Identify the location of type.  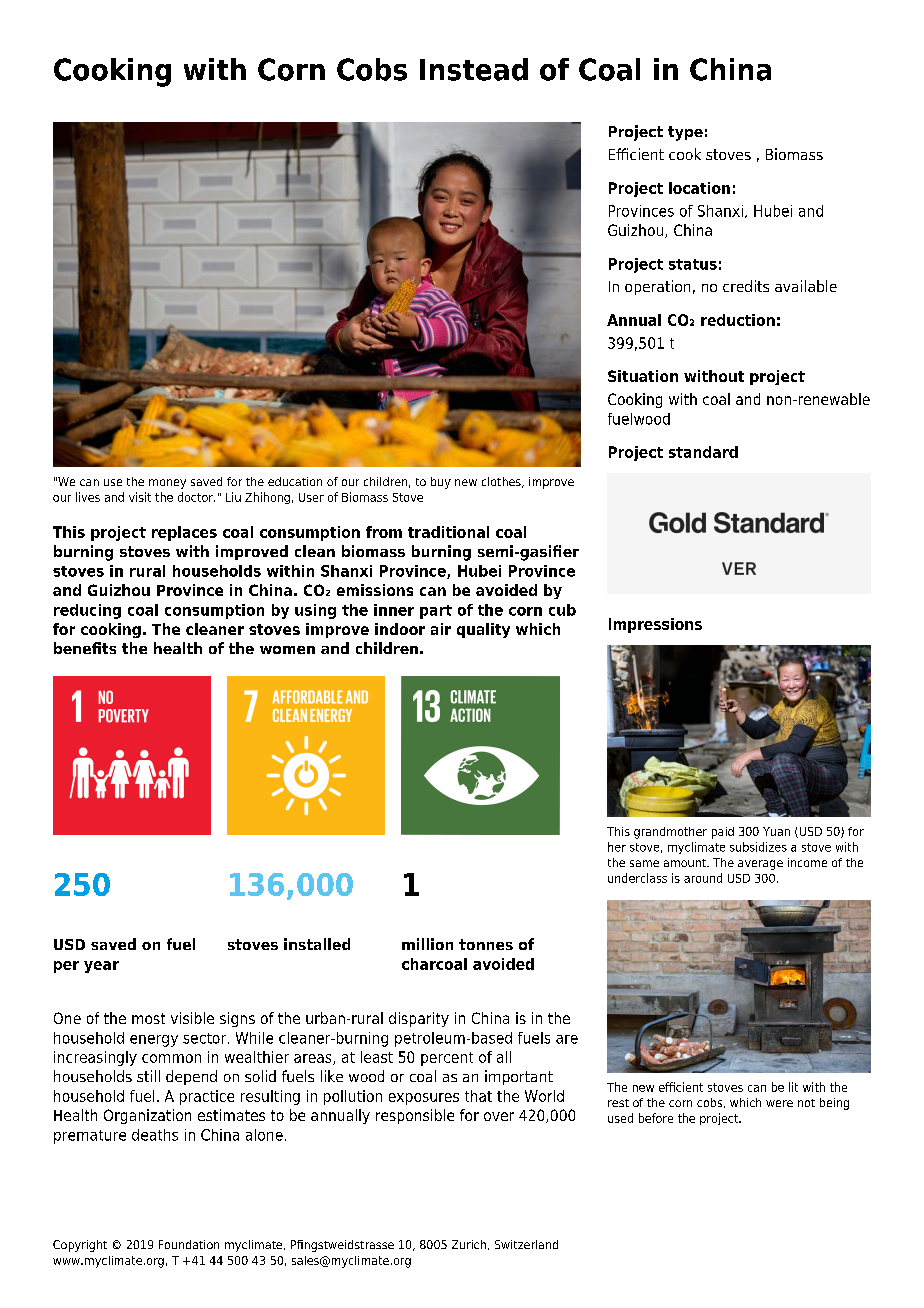
(685, 133).
